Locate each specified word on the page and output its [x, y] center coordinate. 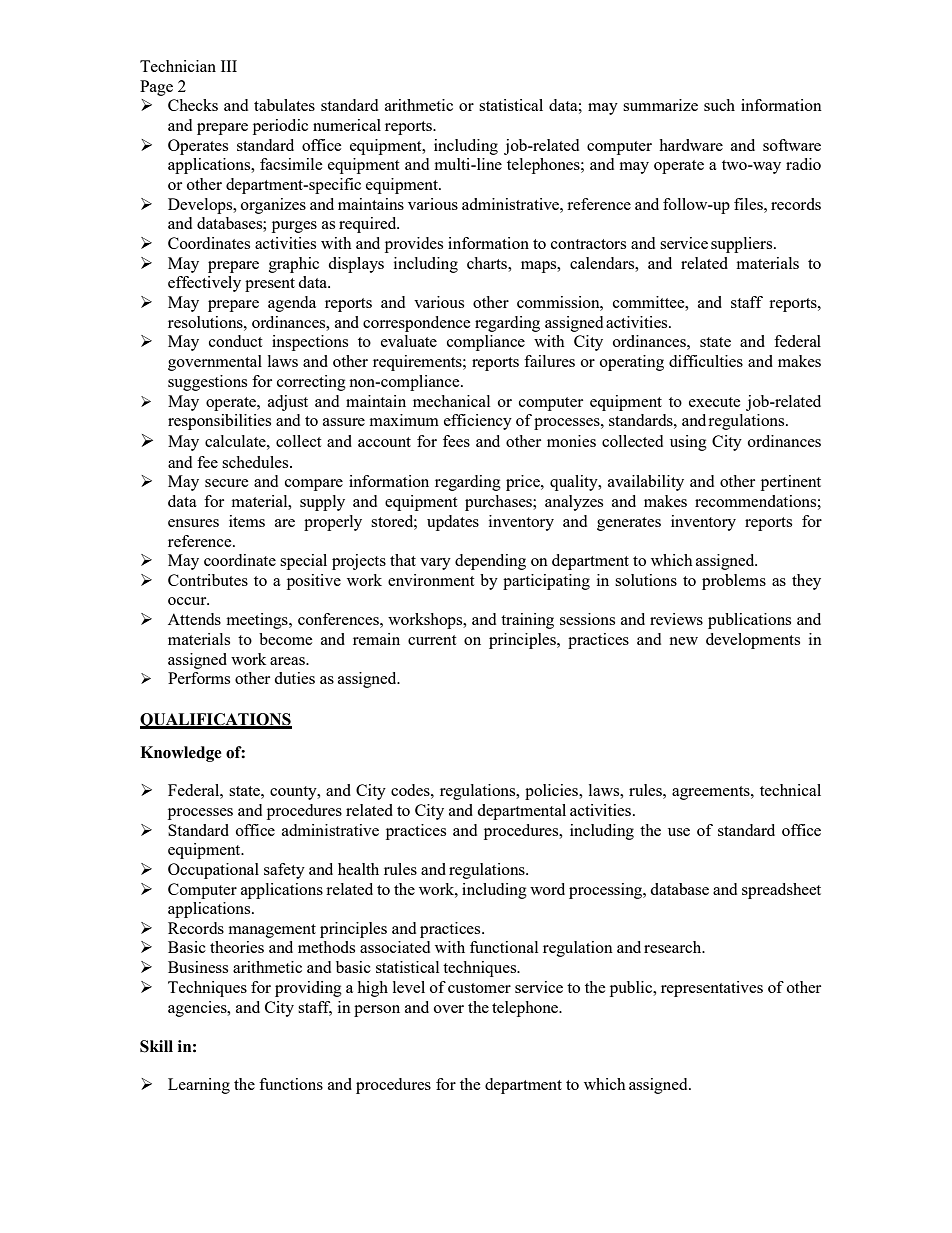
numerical [347, 125]
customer [479, 988]
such [719, 105]
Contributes [208, 580]
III [229, 66]
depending [490, 562]
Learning [199, 1086]
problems [734, 582]
